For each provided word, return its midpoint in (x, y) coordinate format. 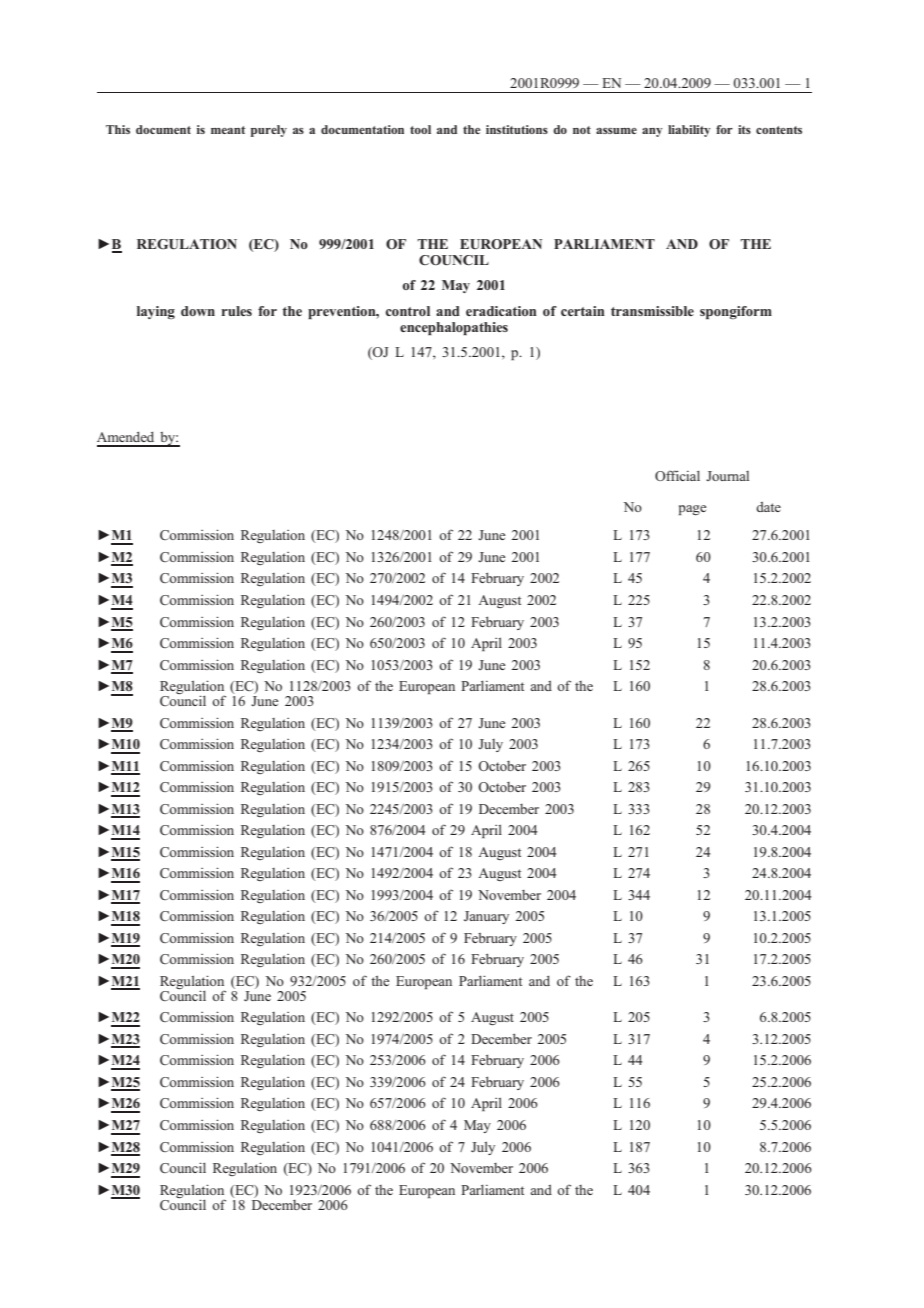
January (486, 917)
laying (156, 312)
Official (677, 475)
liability (689, 131)
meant (228, 130)
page (693, 510)
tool (420, 129)
